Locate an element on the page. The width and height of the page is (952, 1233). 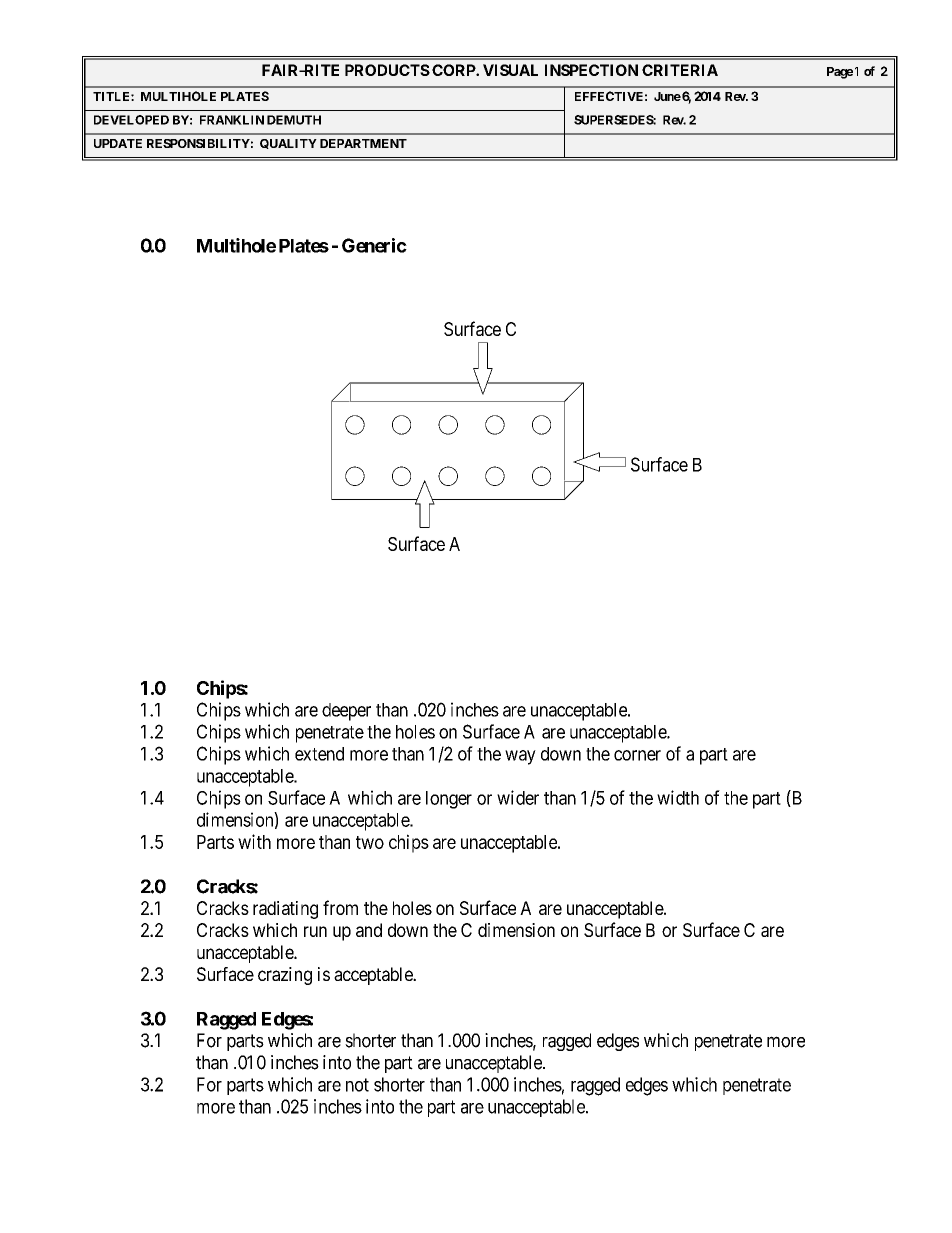
QUALITY is located at coordinates (288, 144).
